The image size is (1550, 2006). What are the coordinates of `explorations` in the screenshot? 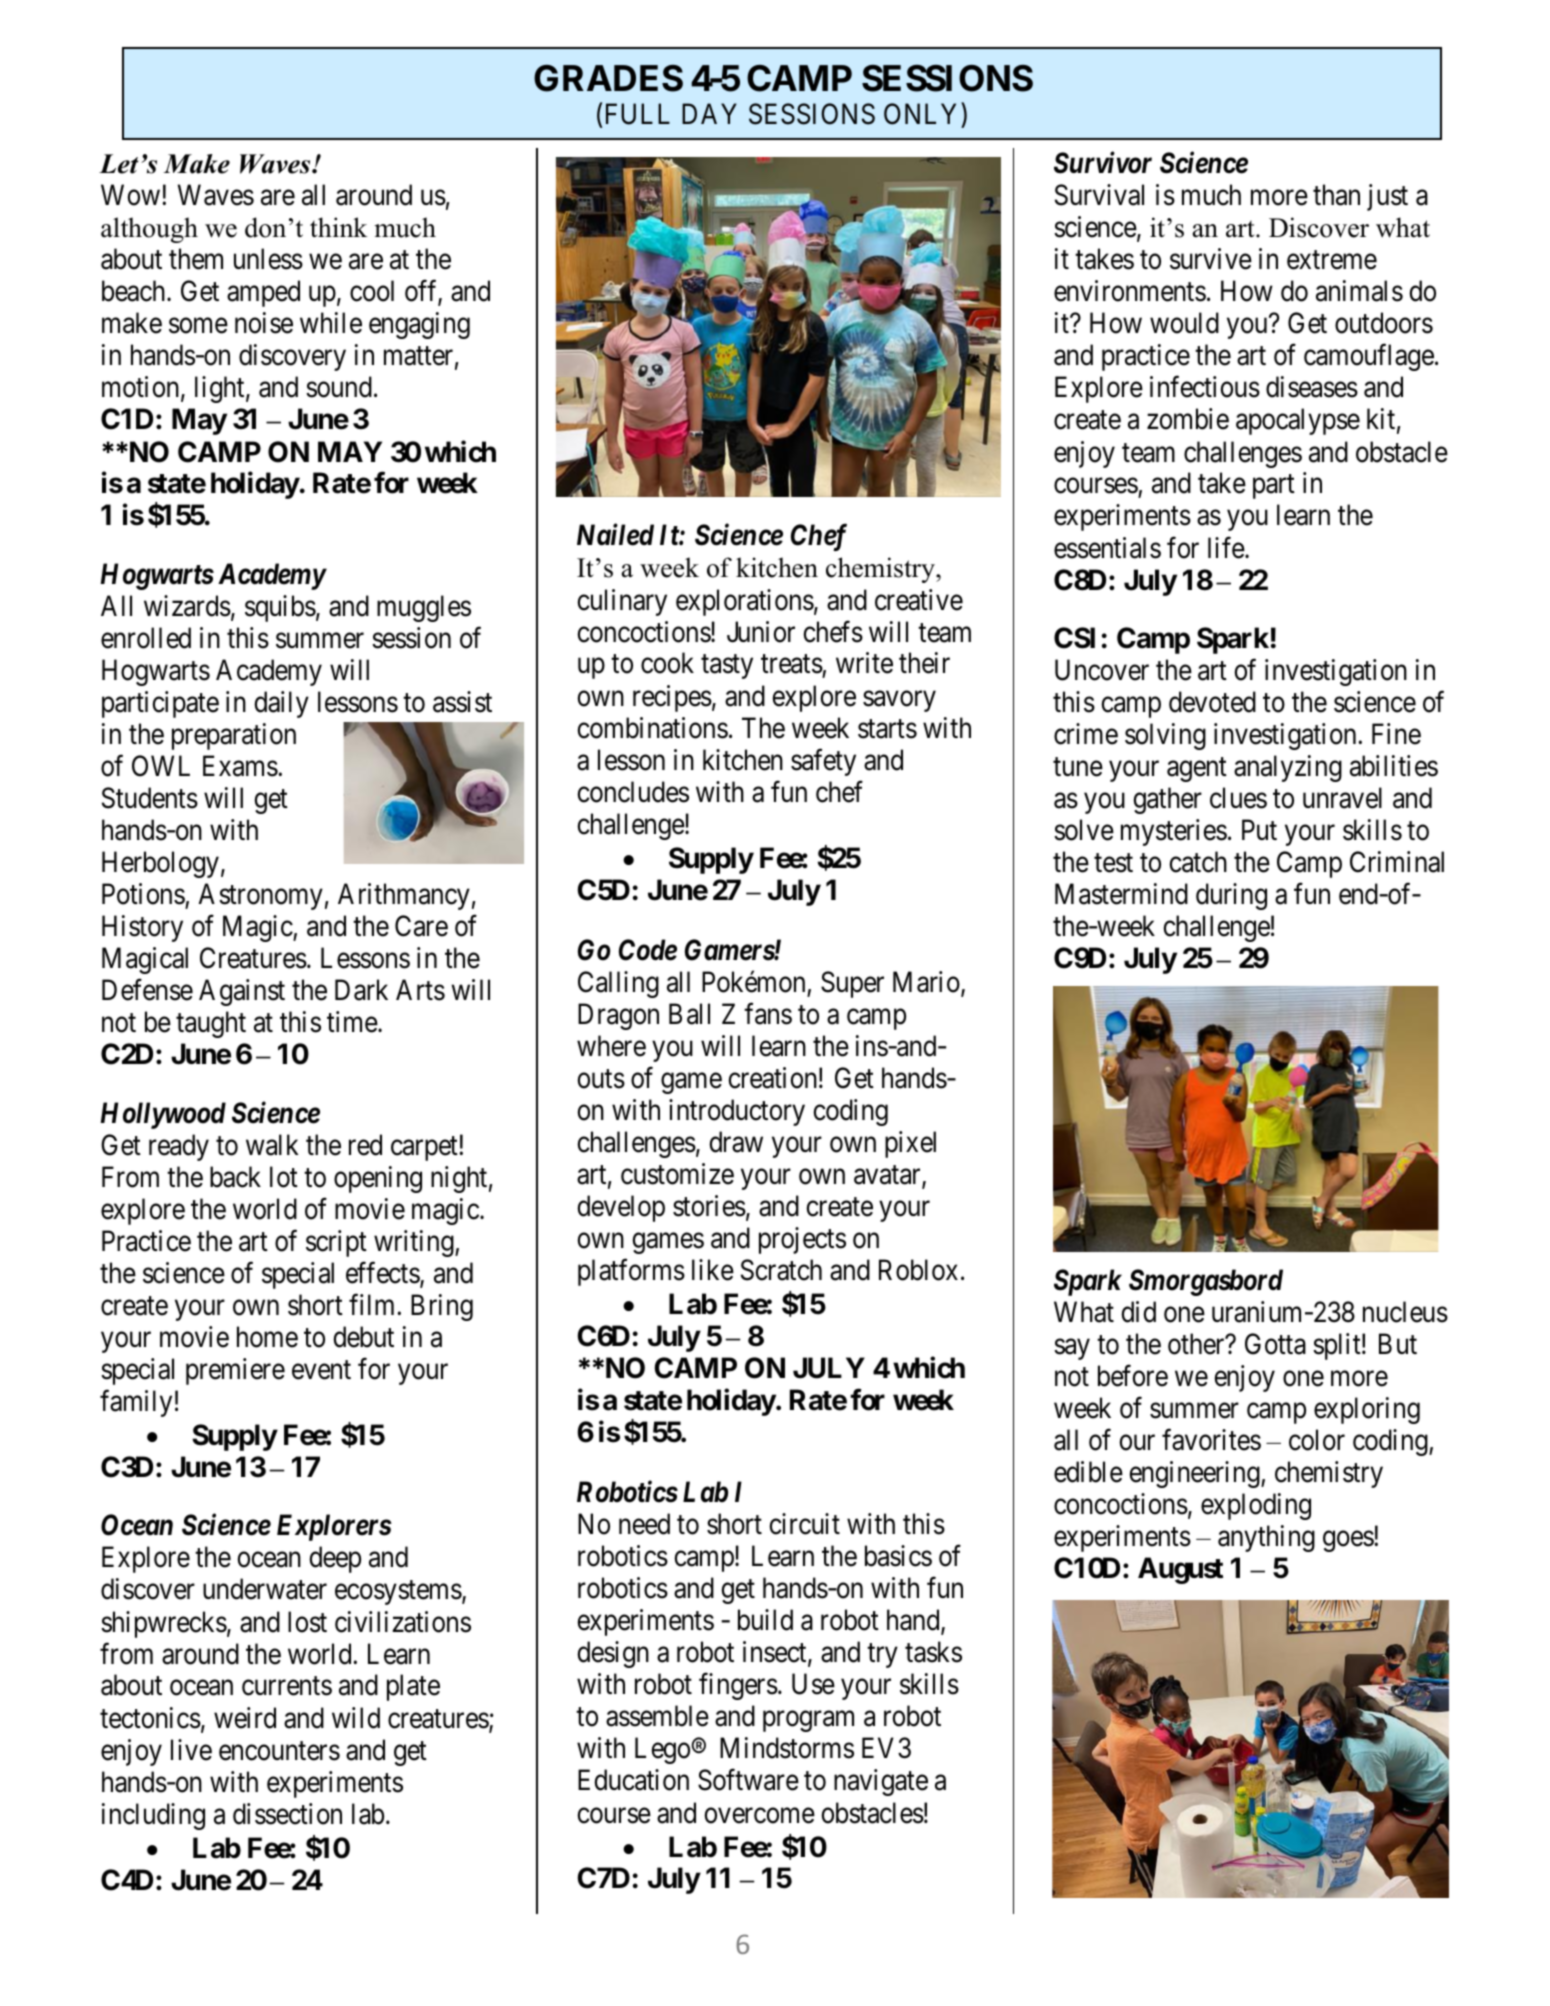 It's located at (745, 602).
